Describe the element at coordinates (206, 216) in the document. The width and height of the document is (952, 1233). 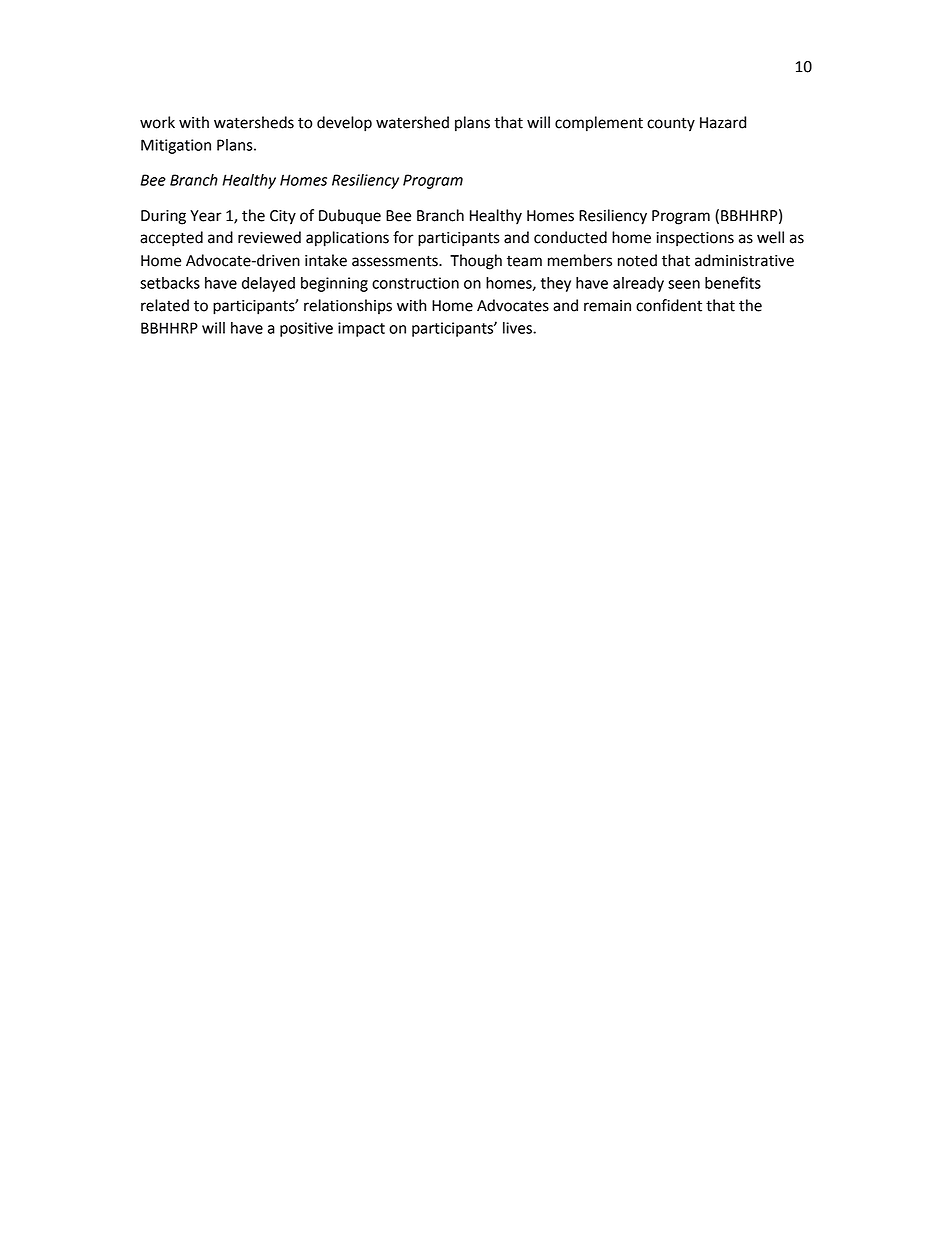
I see `Year` at that location.
